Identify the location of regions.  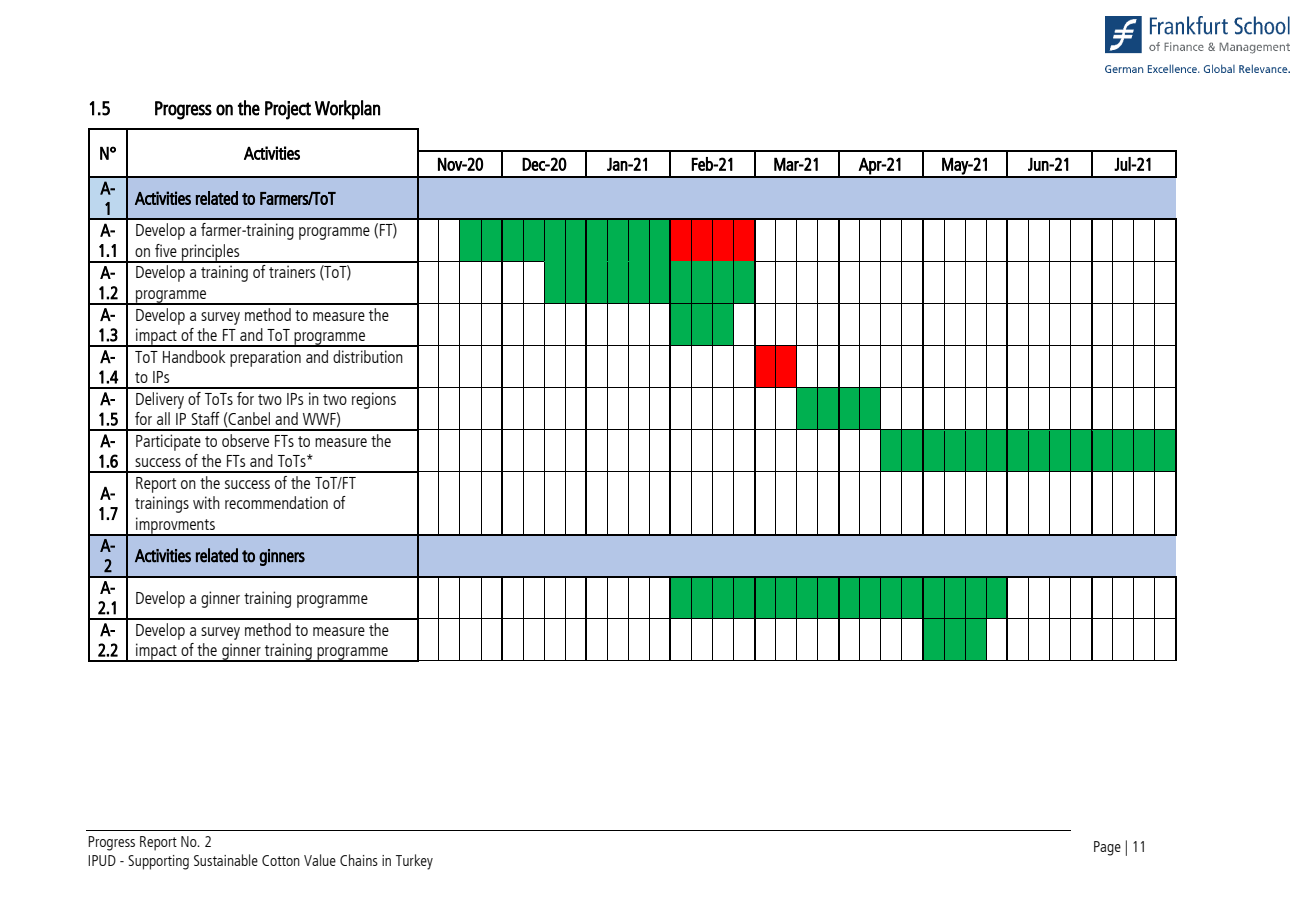
(374, 400).
